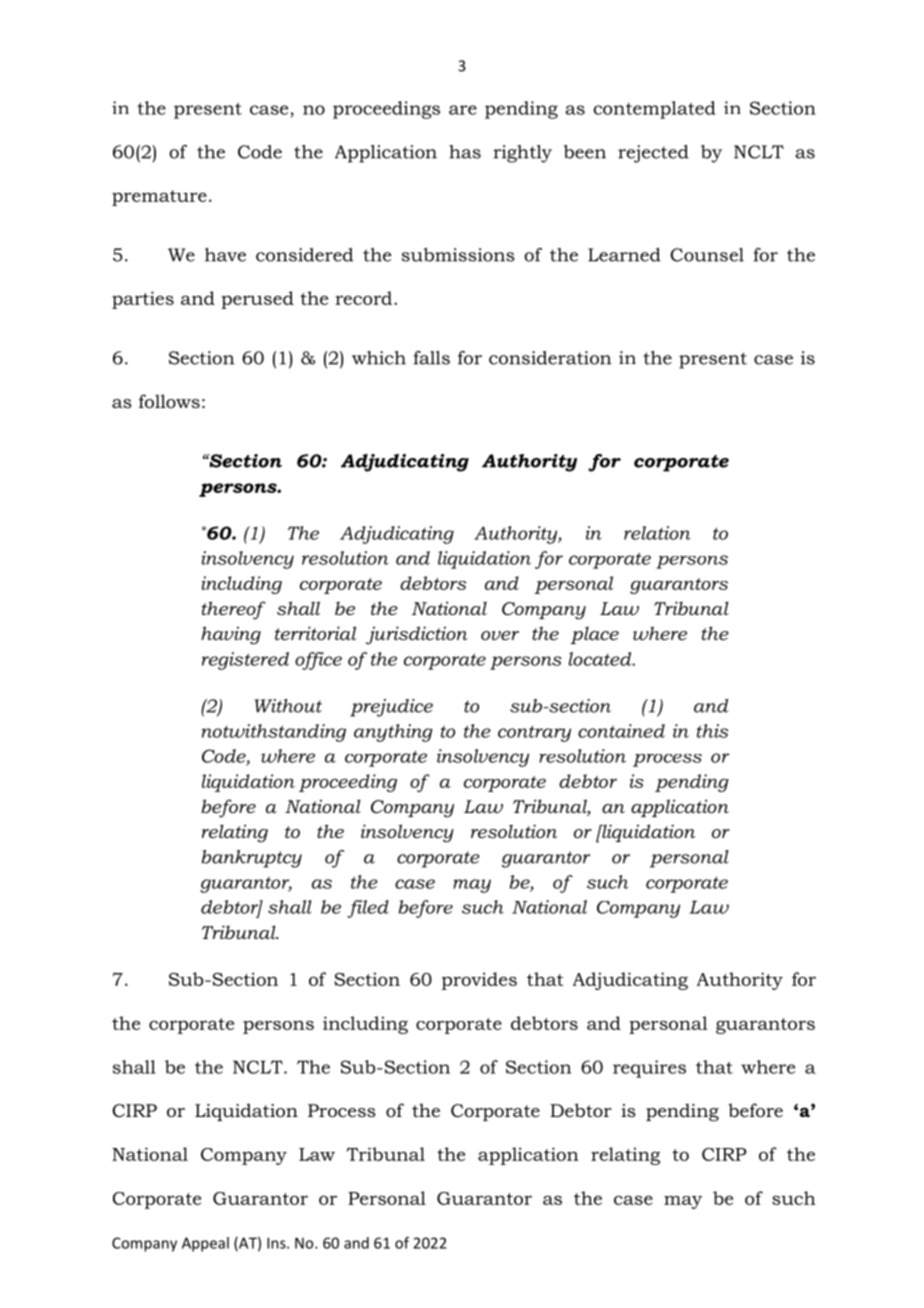 The width and height of the document is (924, 1308). What do you see at coordinates (465, 152) in the document?
I see `has` at bounding box center [465, 152].
